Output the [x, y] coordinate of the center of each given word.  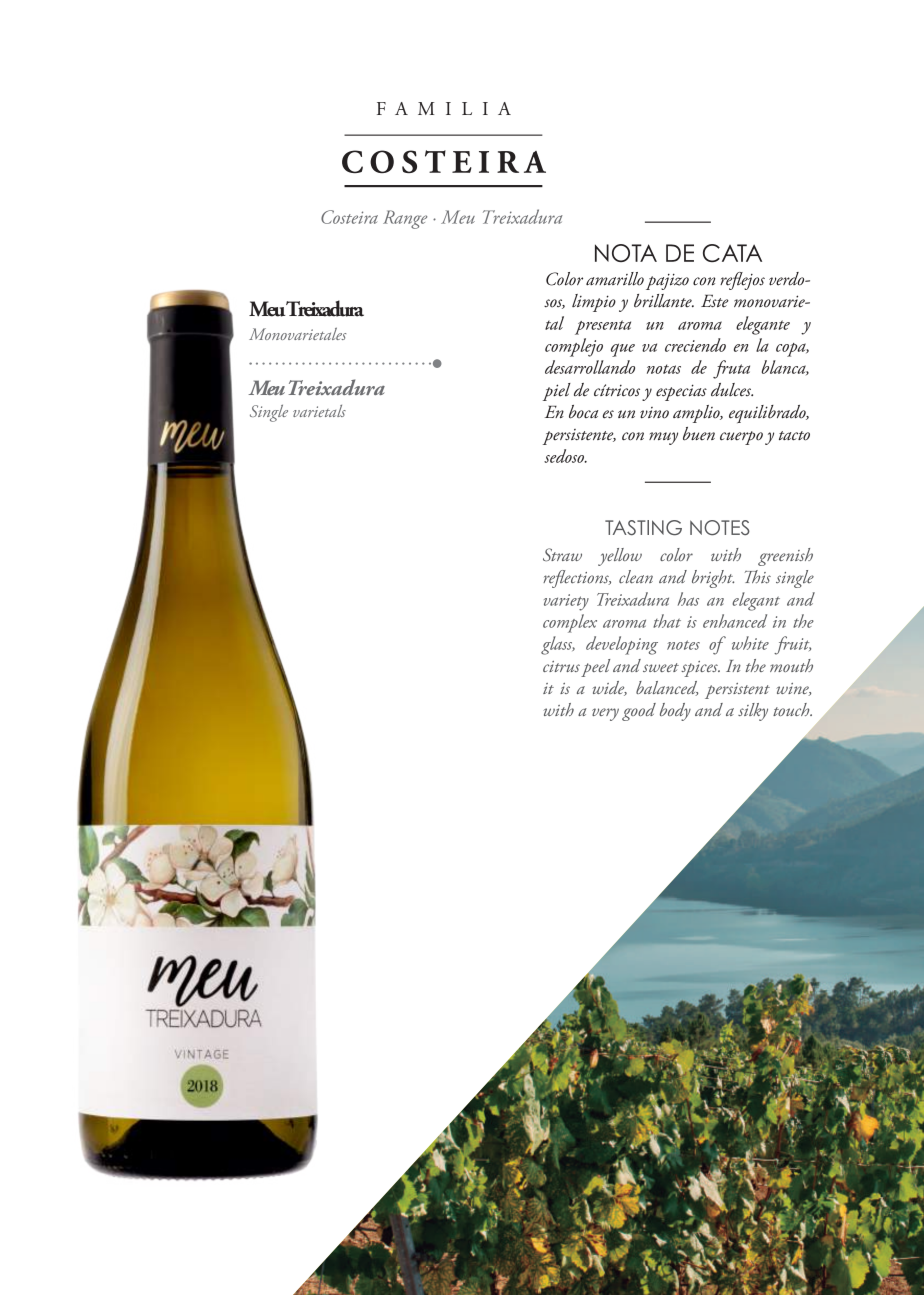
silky [753, 712]
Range [405, 219]
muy [663, 438]
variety [566, 602]
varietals [319, 411]
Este [715, 301]
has [688, 599]
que [623, 350]
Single [269, 413]
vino [654, 413]
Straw [562, 554]
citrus [561, 666]
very [605, 714]
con [633, 436]
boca [583, 412]
